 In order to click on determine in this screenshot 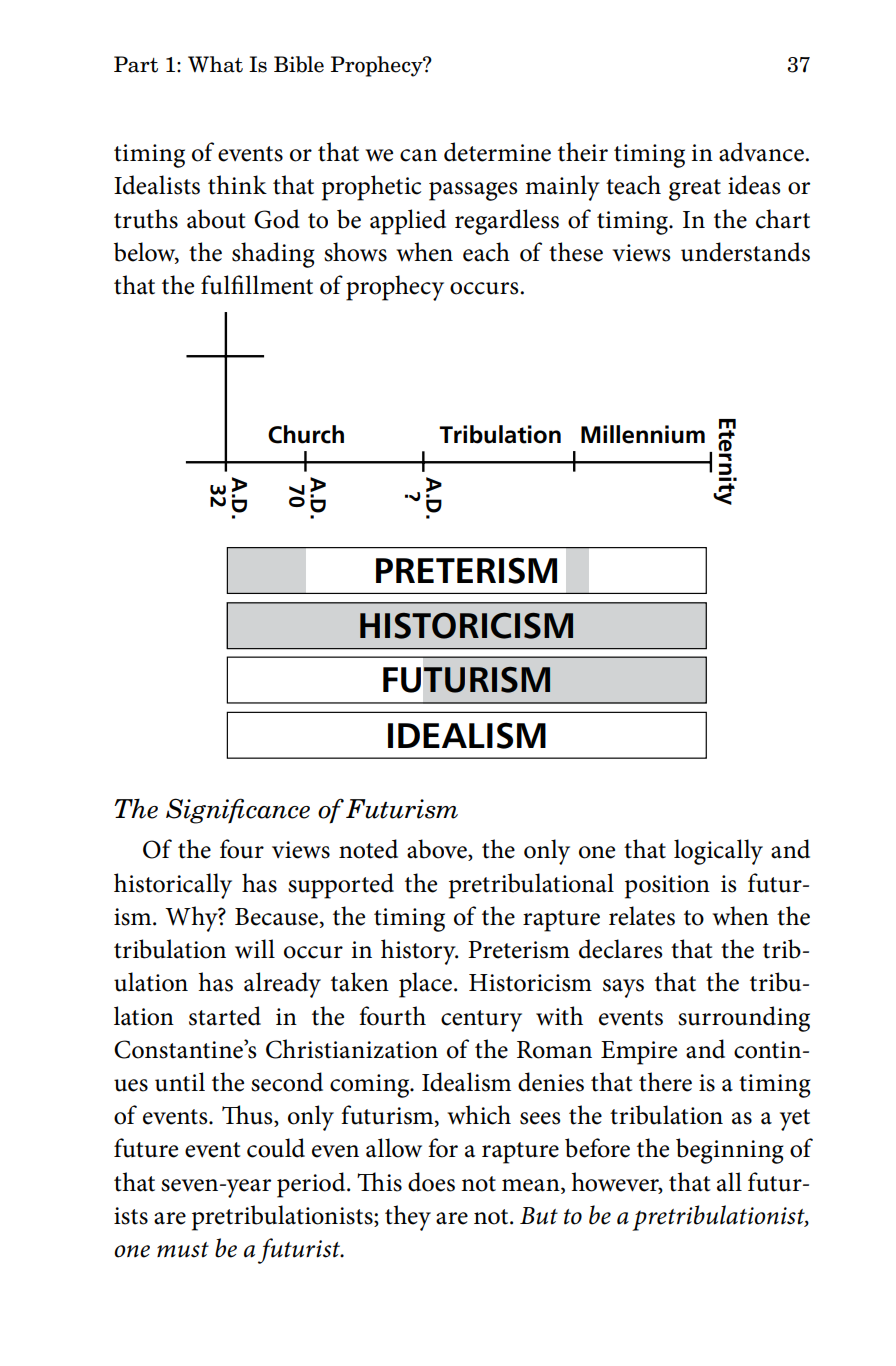, I will do `click(497, 152)`.
